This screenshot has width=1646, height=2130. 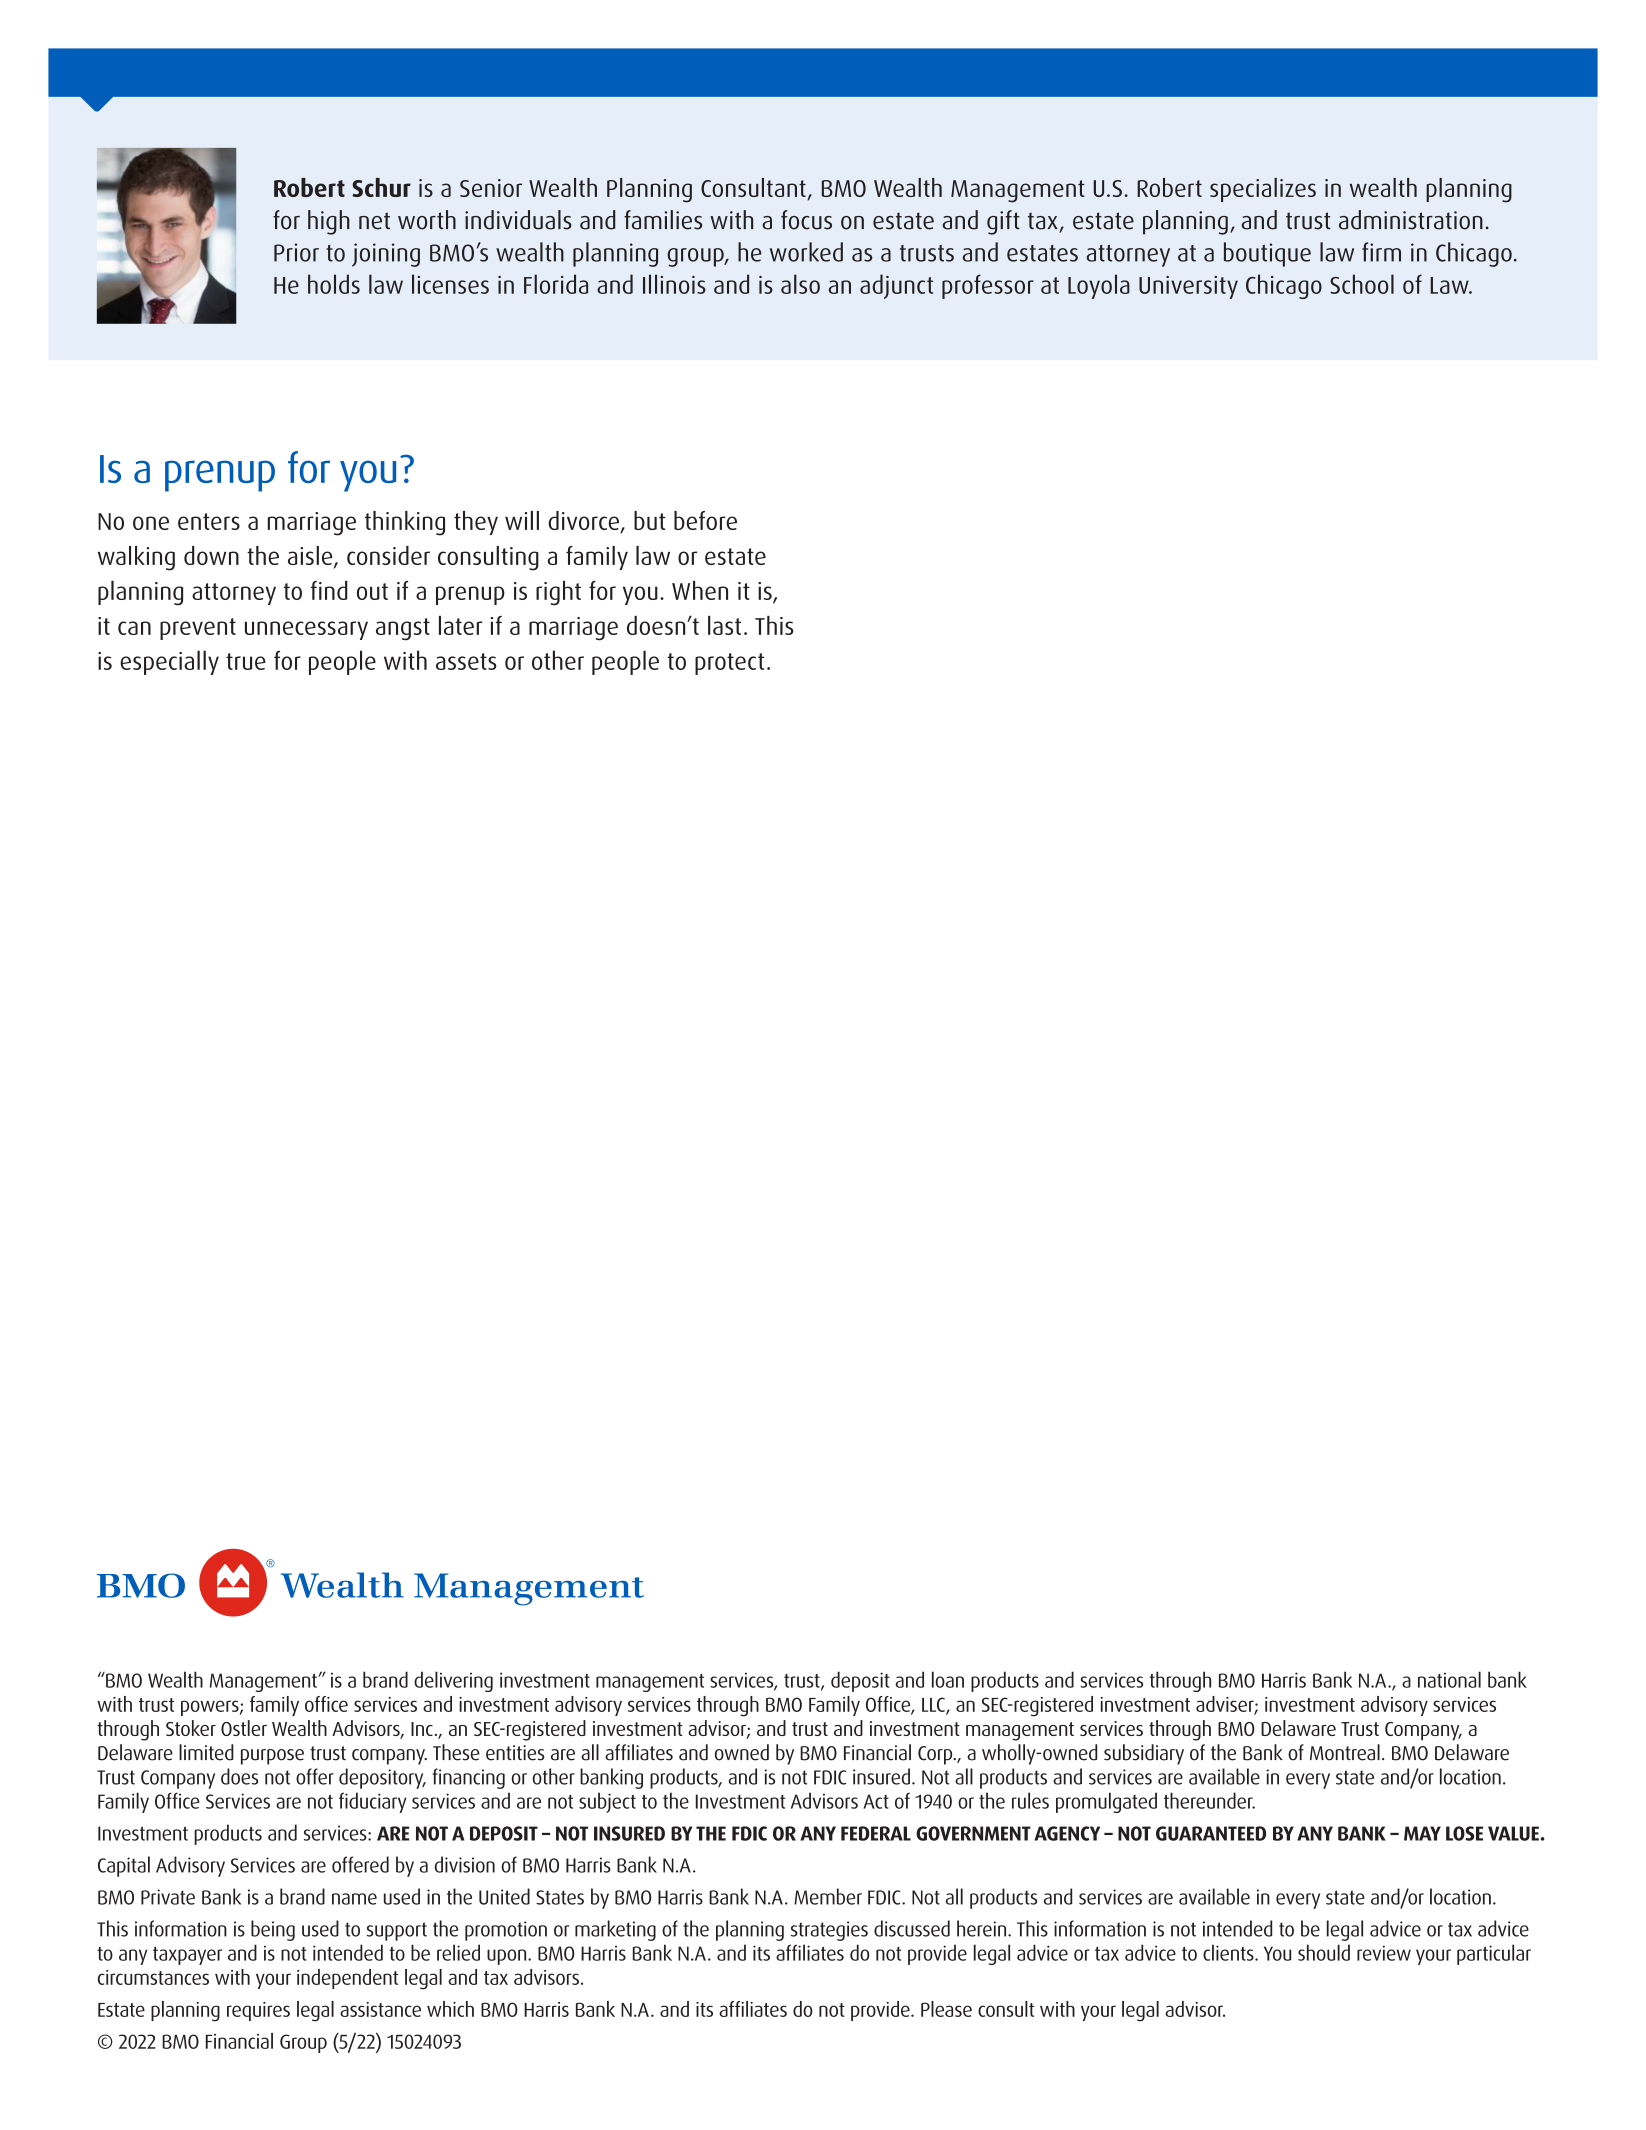 I want to click on worked, so click(x=806, y=252).
